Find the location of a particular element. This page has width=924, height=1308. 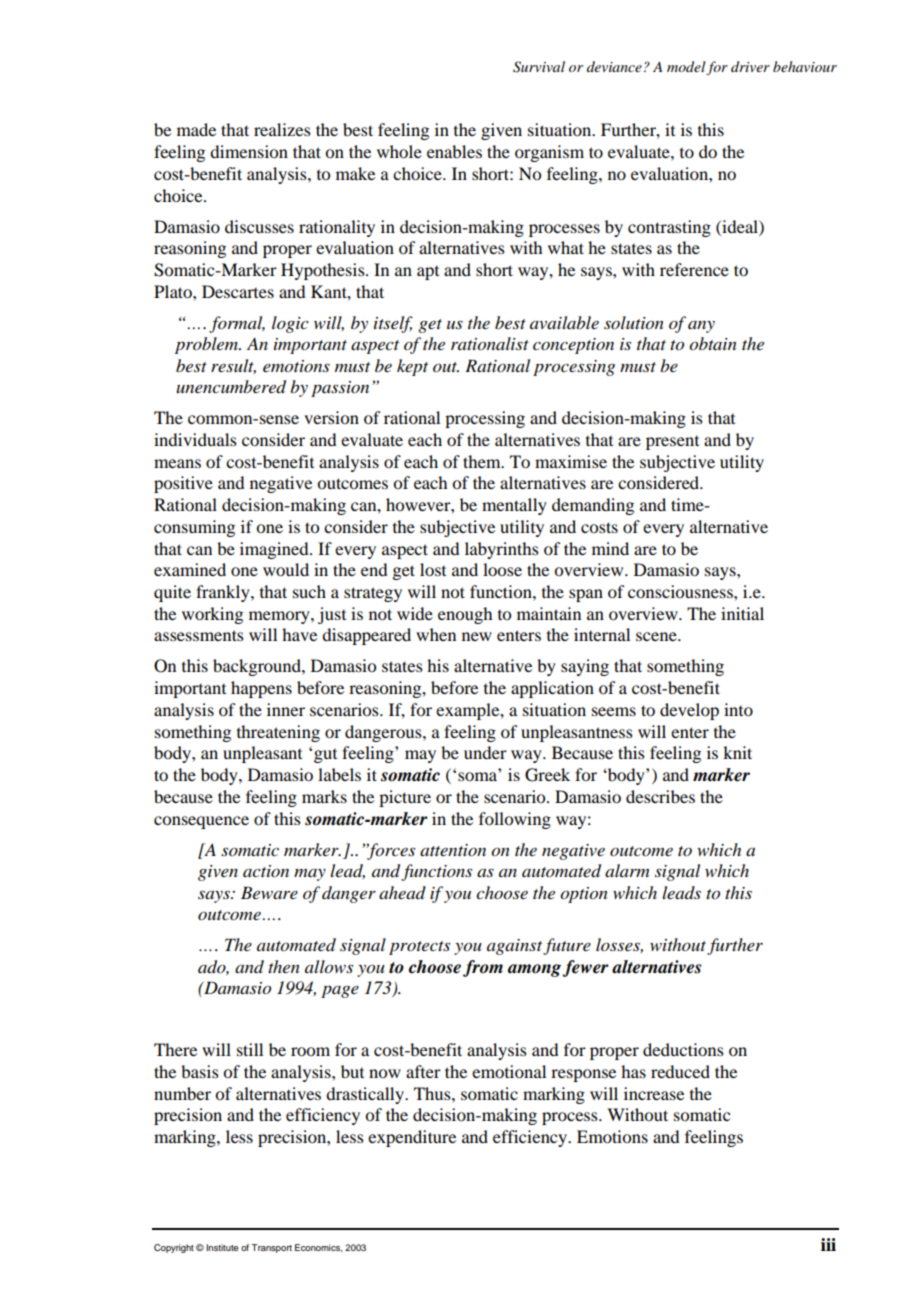

individuals is located at coordinates (195, 439).
